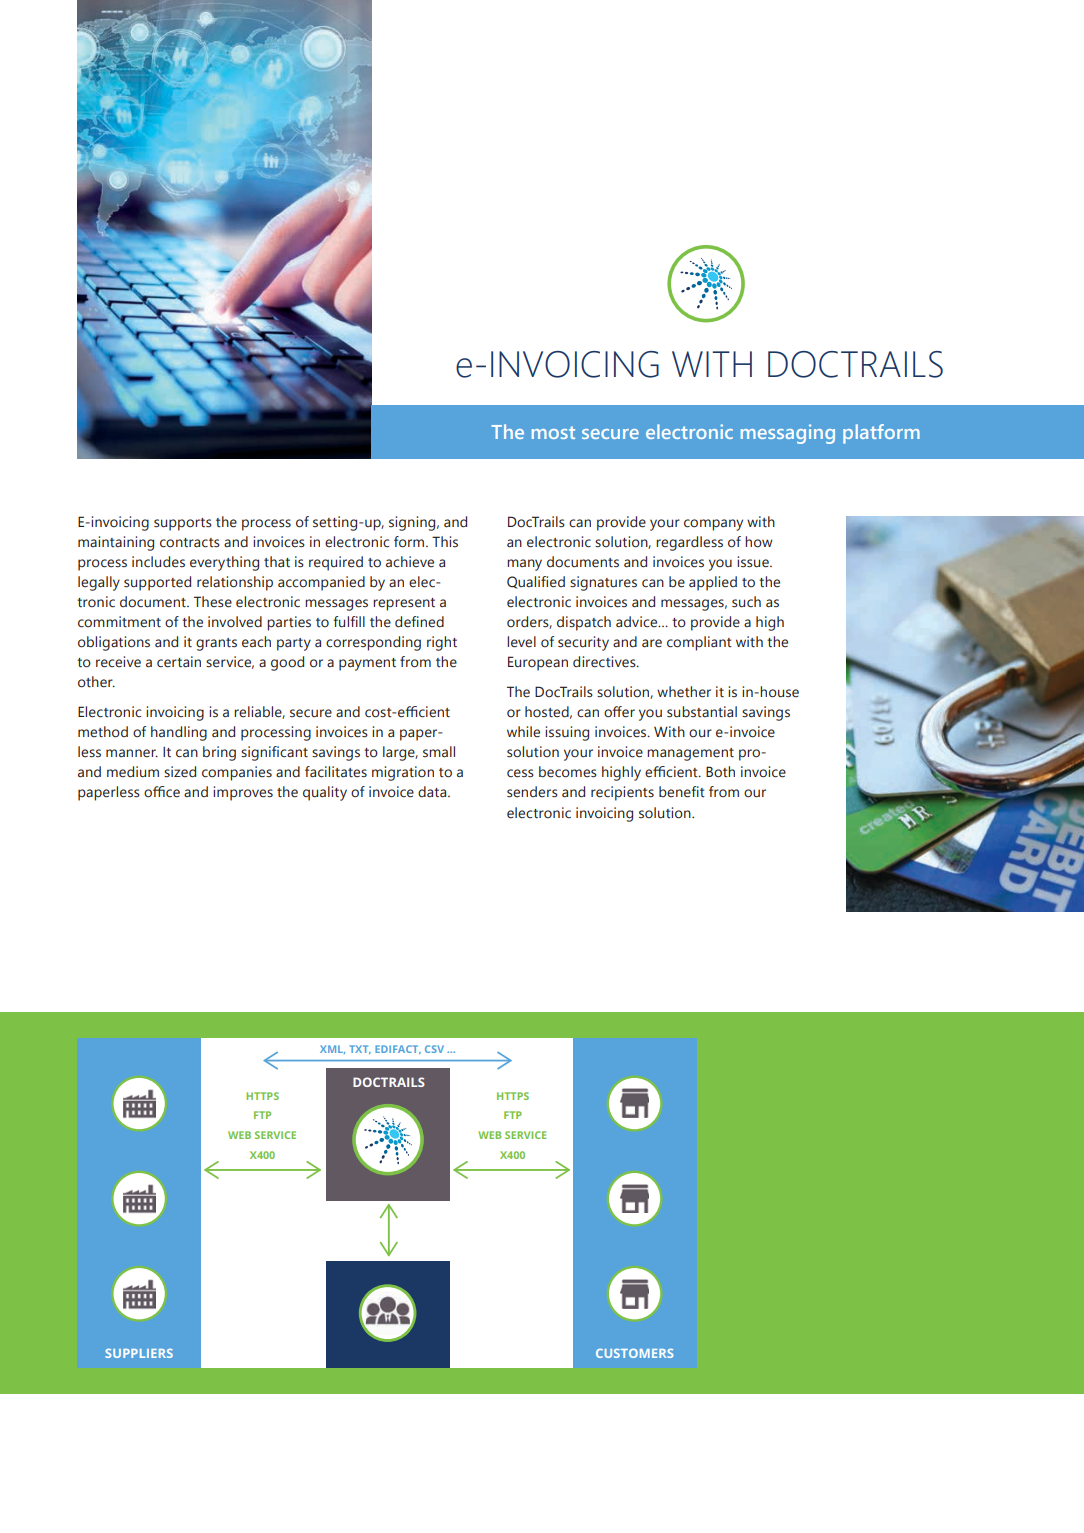 The height and width of the image is (1533, 1084). Describe the element at coordinates (553, 432) in the image. I see `most` at that location.
